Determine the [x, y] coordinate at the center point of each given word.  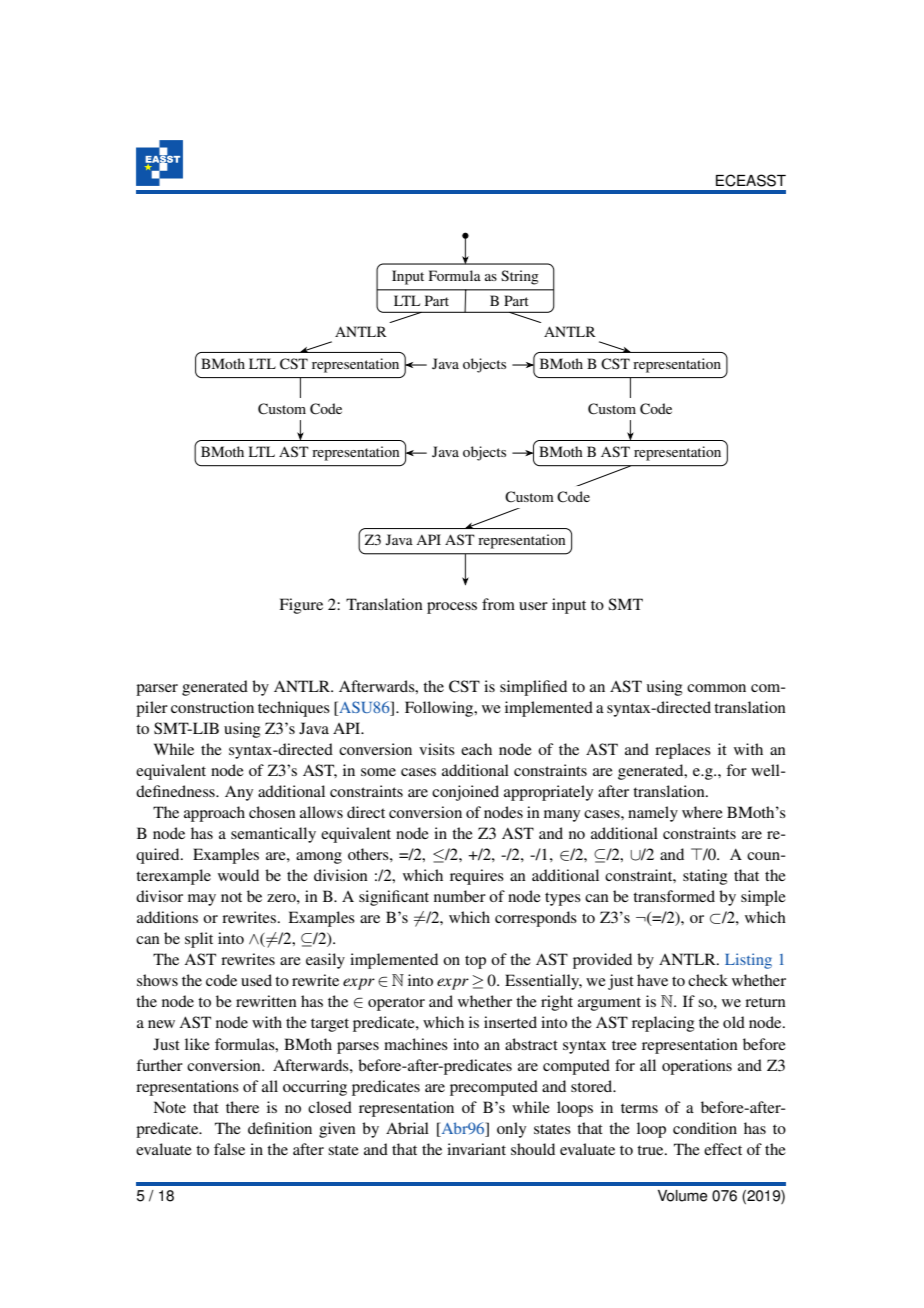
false [229, 1149]
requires [477, 877]
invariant [476, 1149]
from [498, 604]
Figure [301, 606]
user [533, 606]
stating [705, 877]
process [452, 608]
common [716, 688]
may [202, 900]
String [520, 277]
